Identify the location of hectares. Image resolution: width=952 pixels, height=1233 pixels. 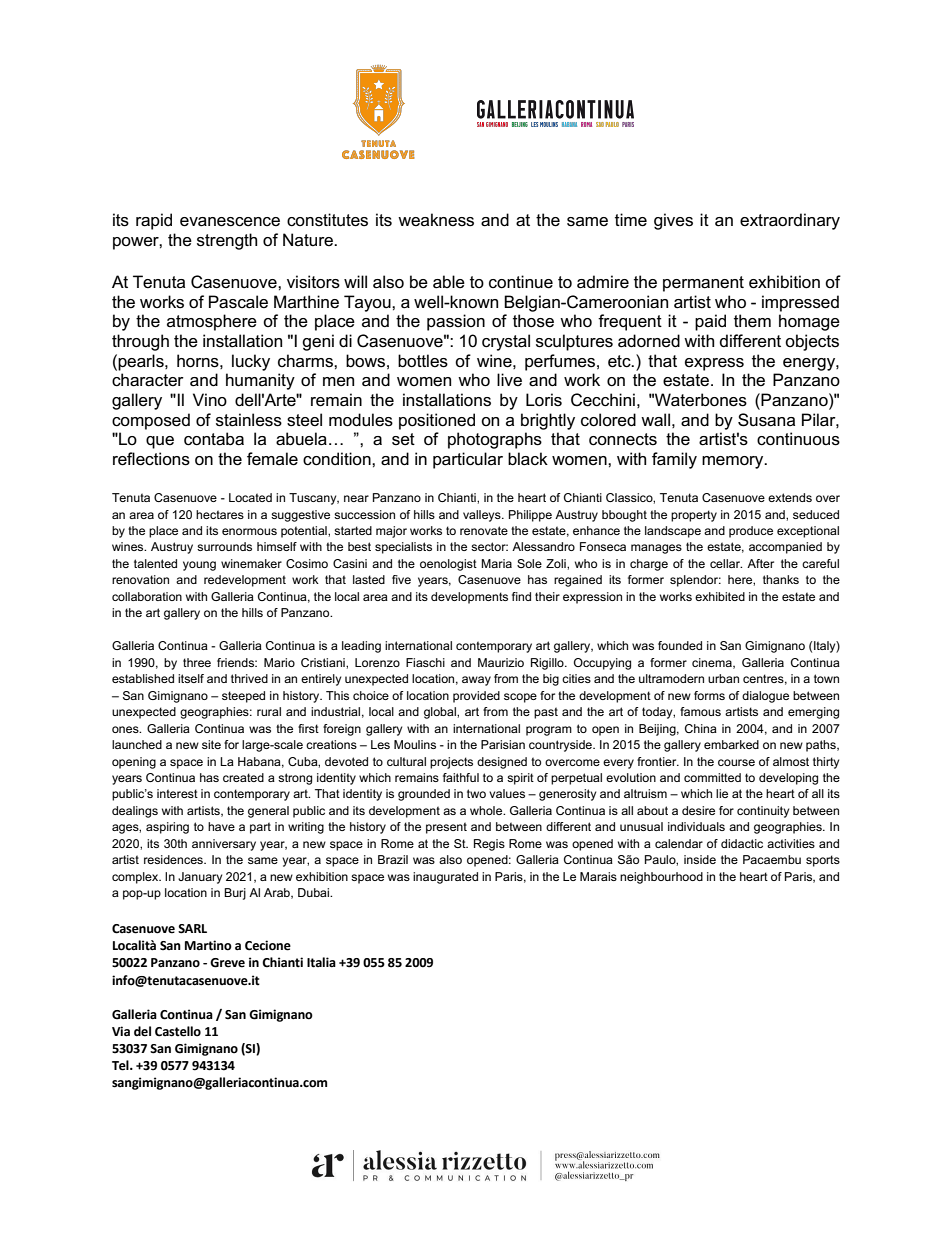
(220, 514).
